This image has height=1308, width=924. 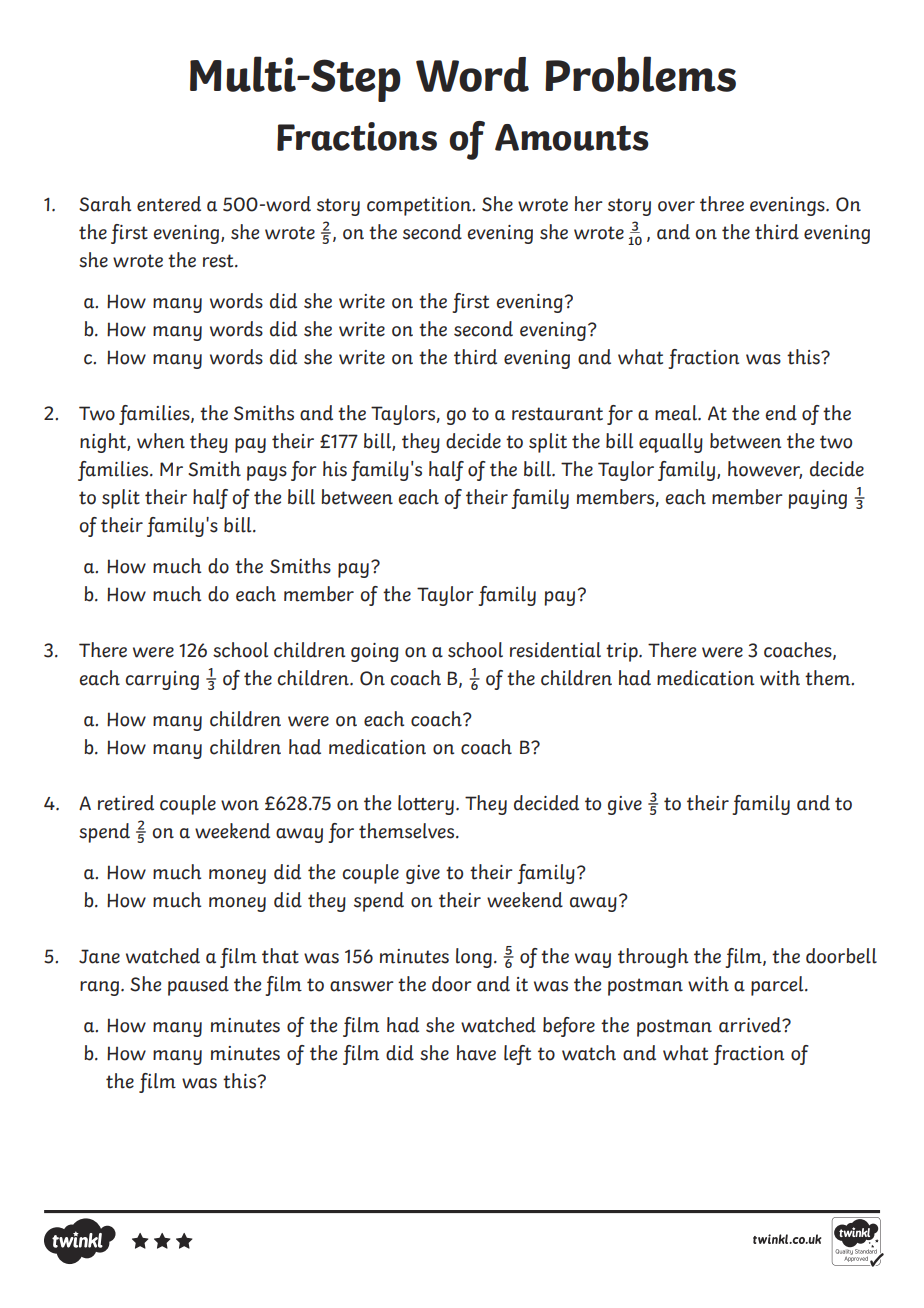 What do you see at coordinates (640, 74) in the image?
I see `Problems` at bounding box center [640, 74].
